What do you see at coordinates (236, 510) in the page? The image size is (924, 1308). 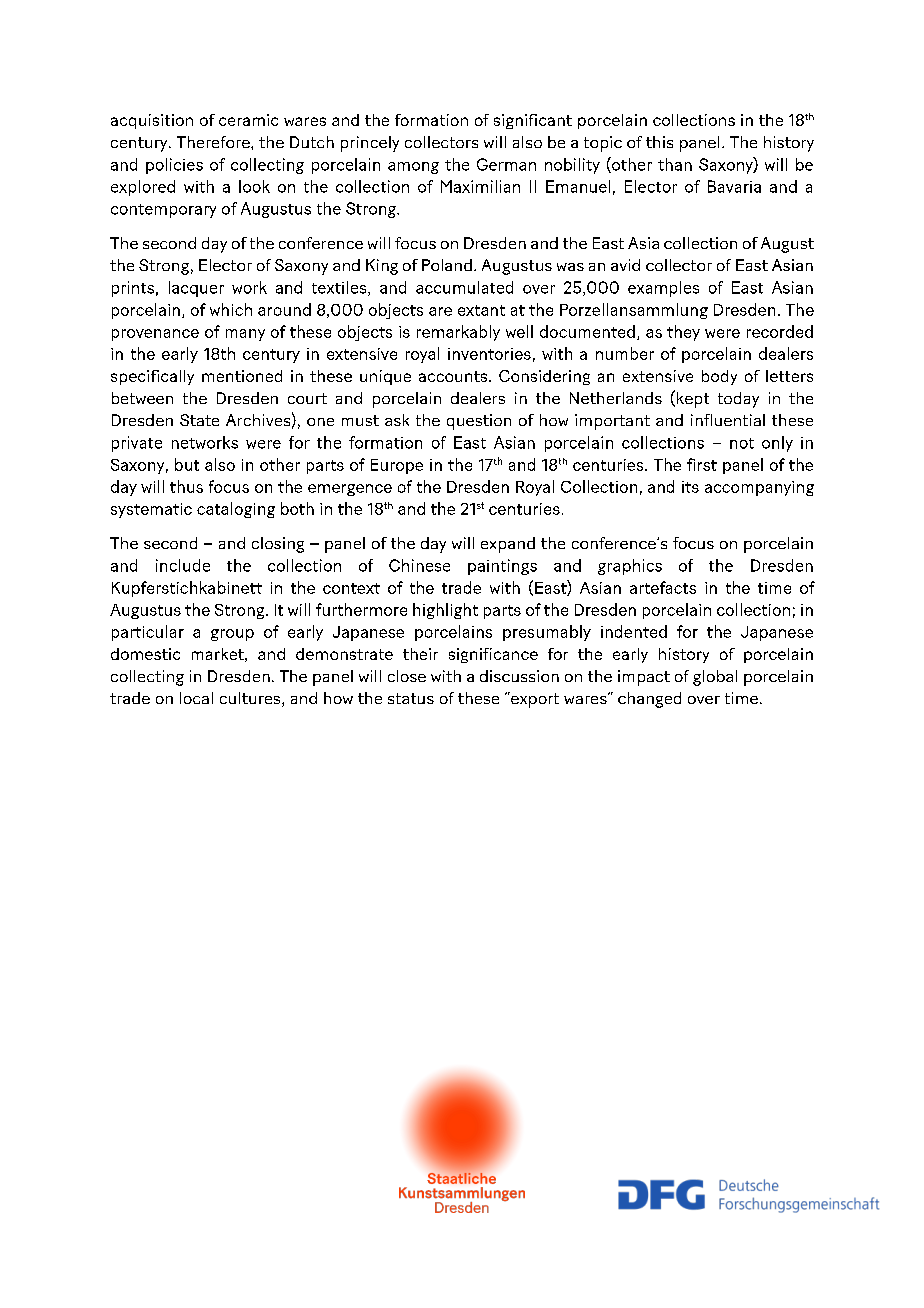 I see `cataloging` at bounding box center [236, 510].
